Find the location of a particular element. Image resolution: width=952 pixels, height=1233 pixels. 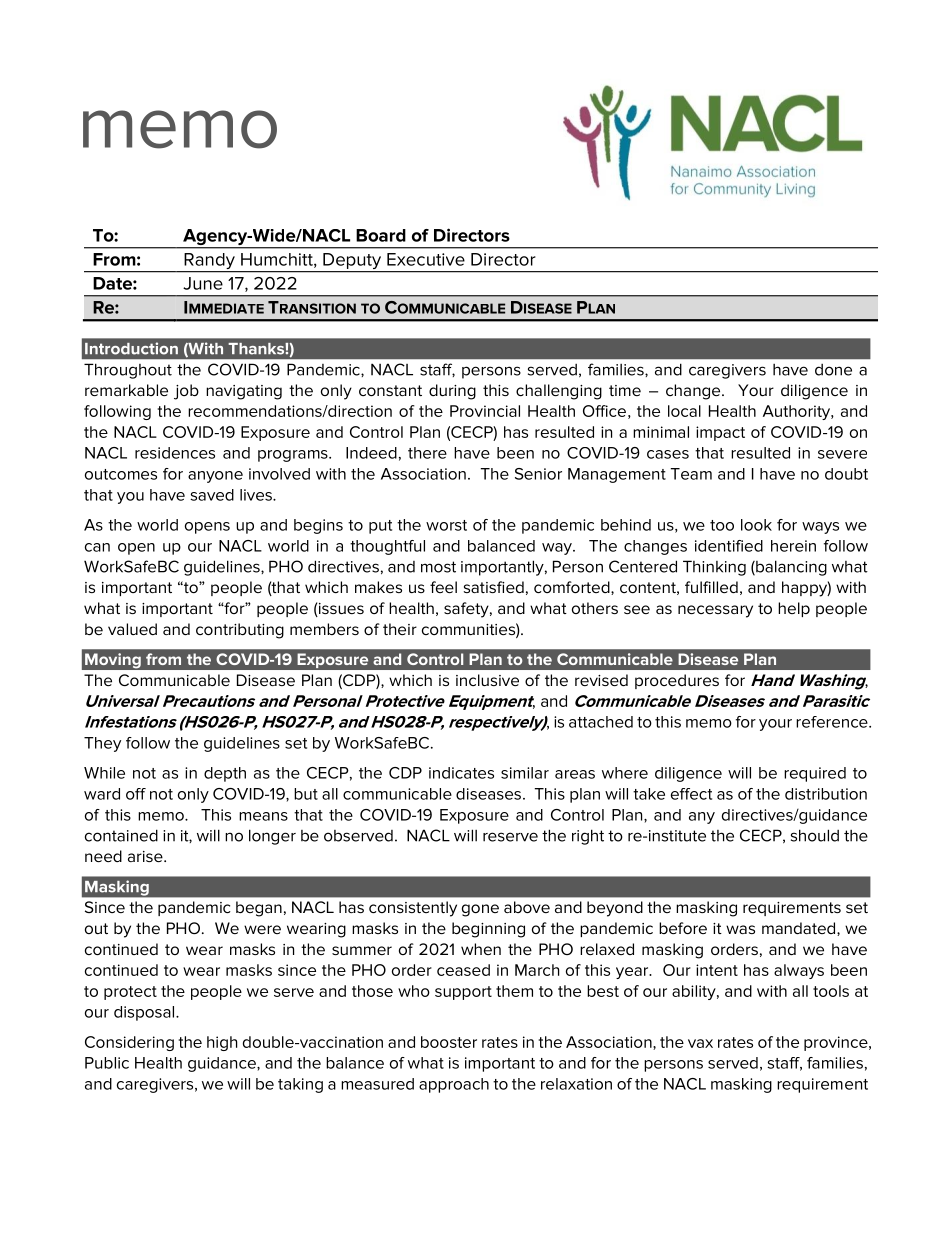

depth is located at coordinates (225, 774).
